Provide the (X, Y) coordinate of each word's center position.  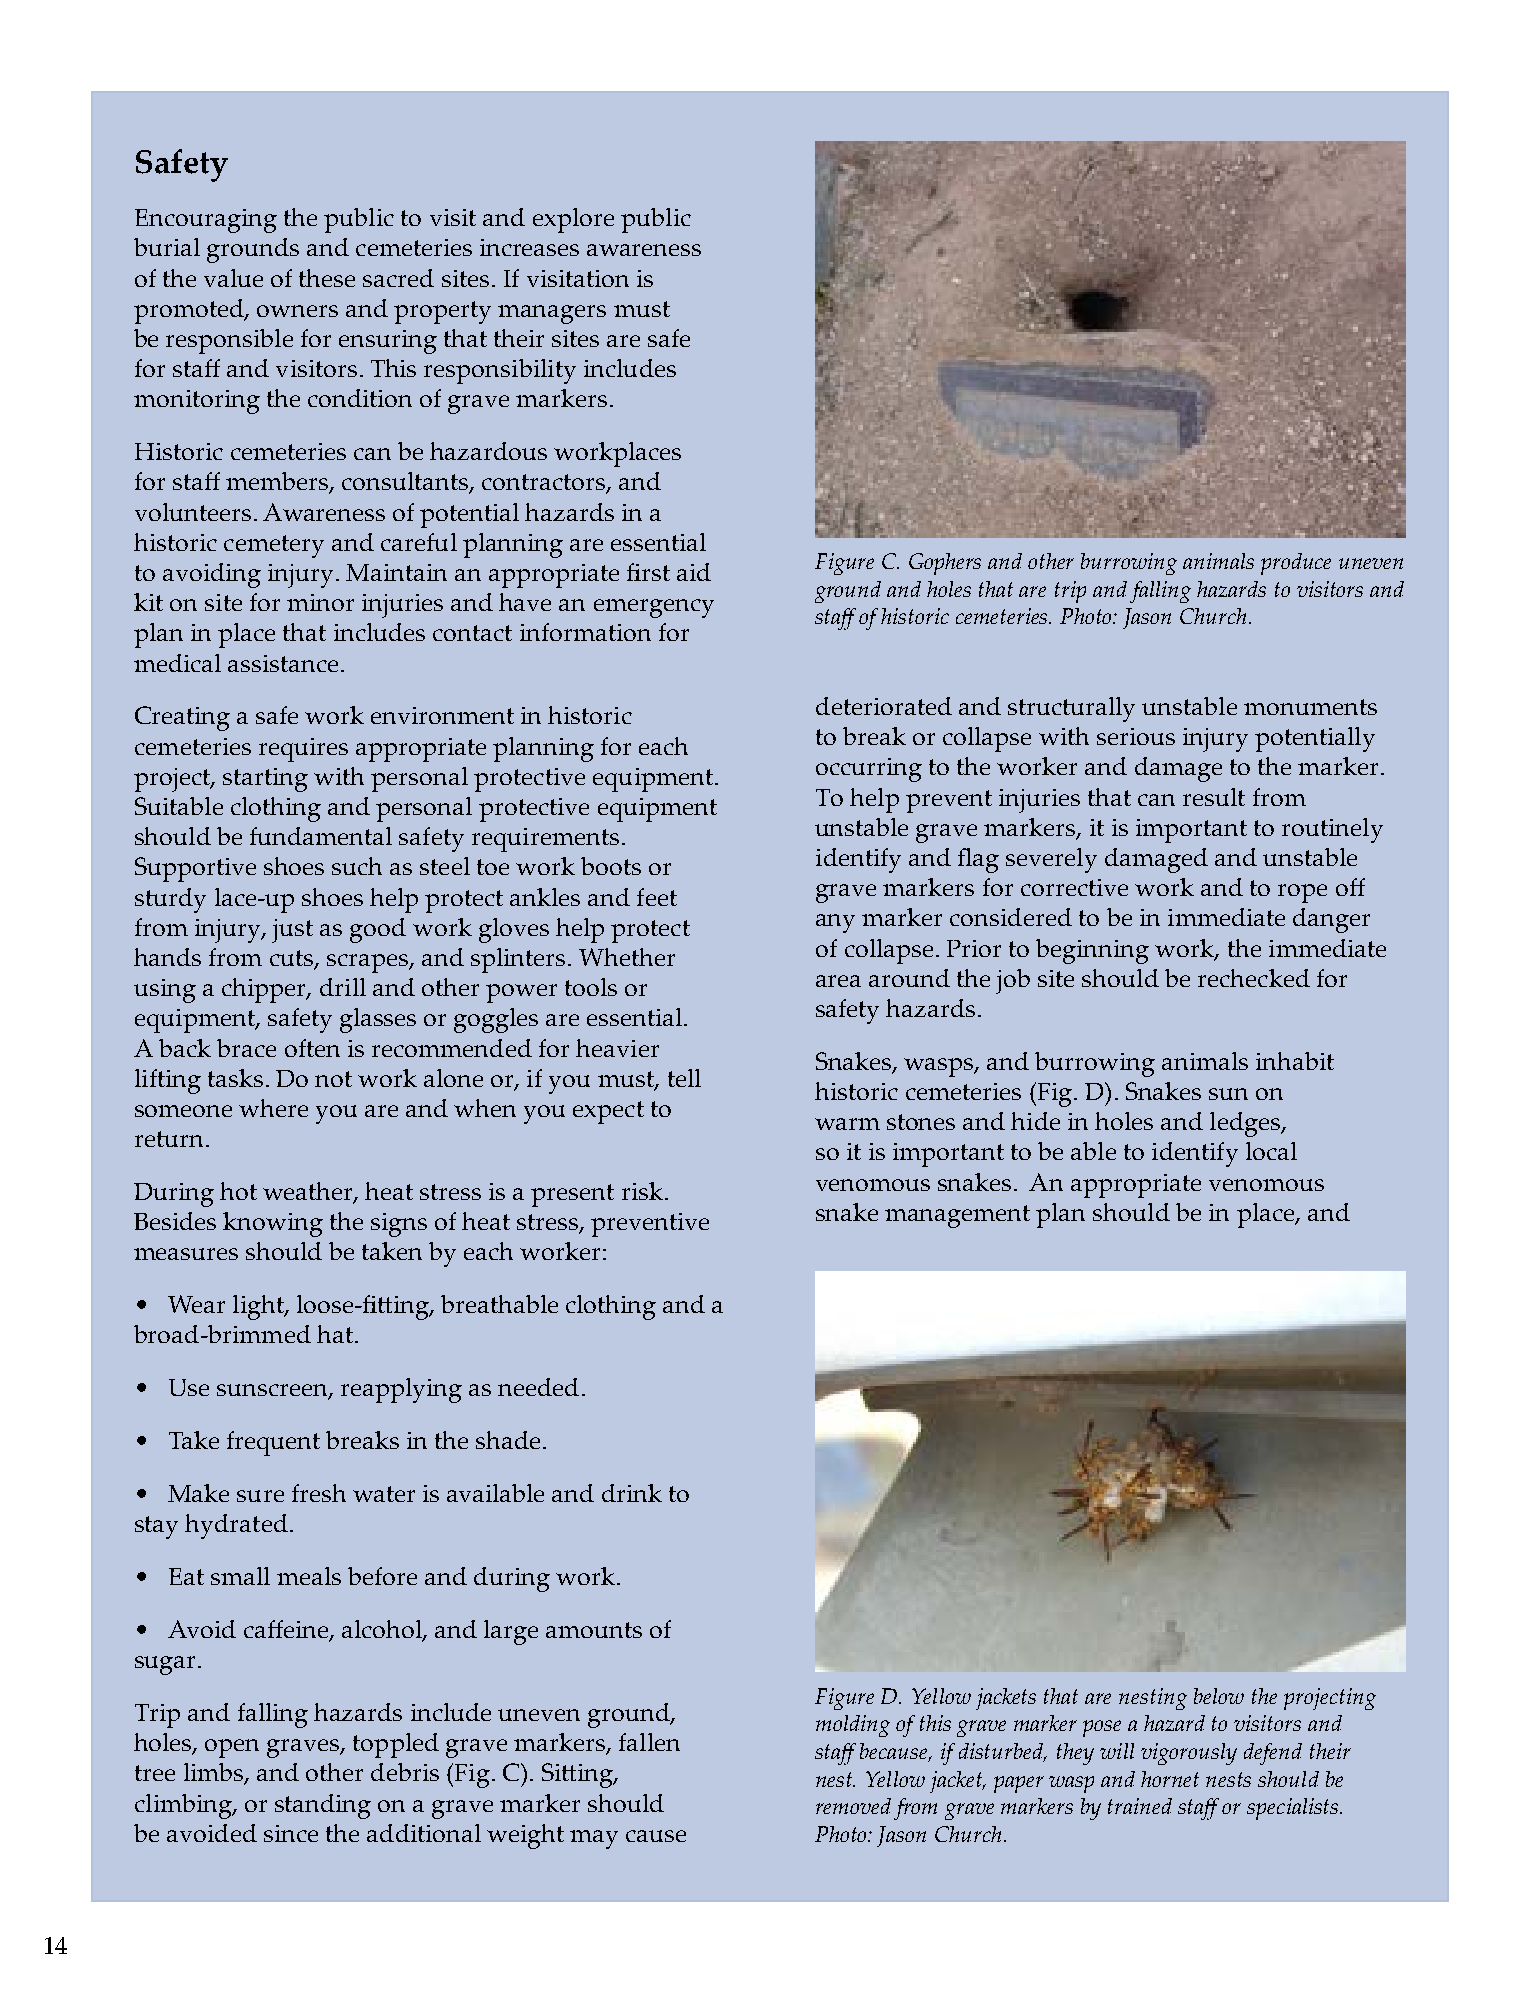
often (312, 1048)
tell (684, 1078)
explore (573, 220)
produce (1296, 564)
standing (323, 1806)
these (327, 278)
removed (853, 1806)
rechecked (1254, 978)
